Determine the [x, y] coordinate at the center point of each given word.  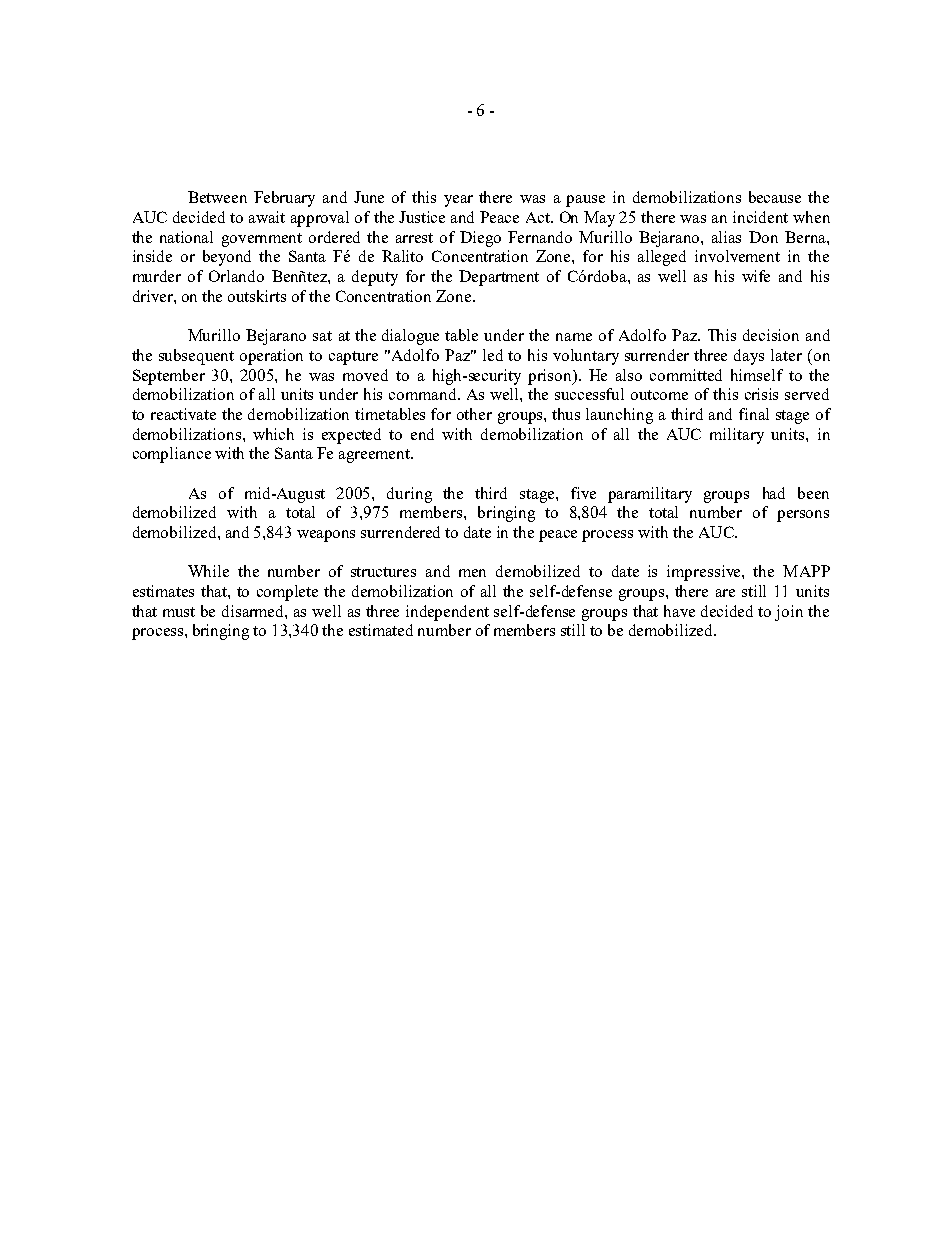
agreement [376, 456]
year [458, 201]
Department [499, 278]
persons [803, 516]
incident [760, 217]
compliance [172, 455]
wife [756, 276]
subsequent [196, 357]
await [267, 217]
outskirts [257, 296]
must [179, 612]
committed [686, 375]
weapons [326, 536]
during [409, 495]
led [493, 355]
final [754, 414]
